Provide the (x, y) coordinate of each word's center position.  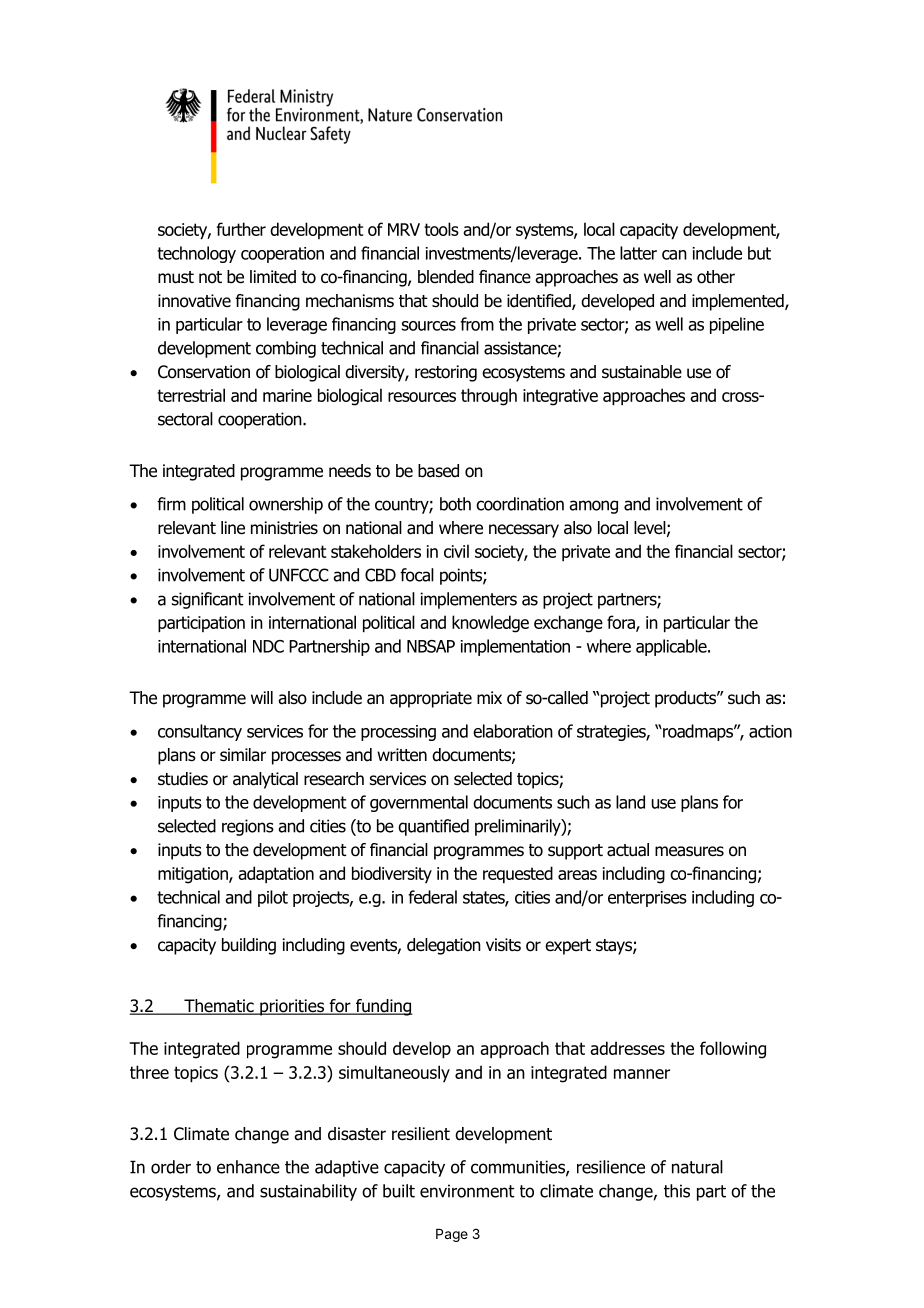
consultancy (200, 732)
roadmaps (698, 732)
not (210, 277)
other (716, 277)
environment (467, 1191)
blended (446, 277)
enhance (248, 1167)
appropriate (431, 699)
